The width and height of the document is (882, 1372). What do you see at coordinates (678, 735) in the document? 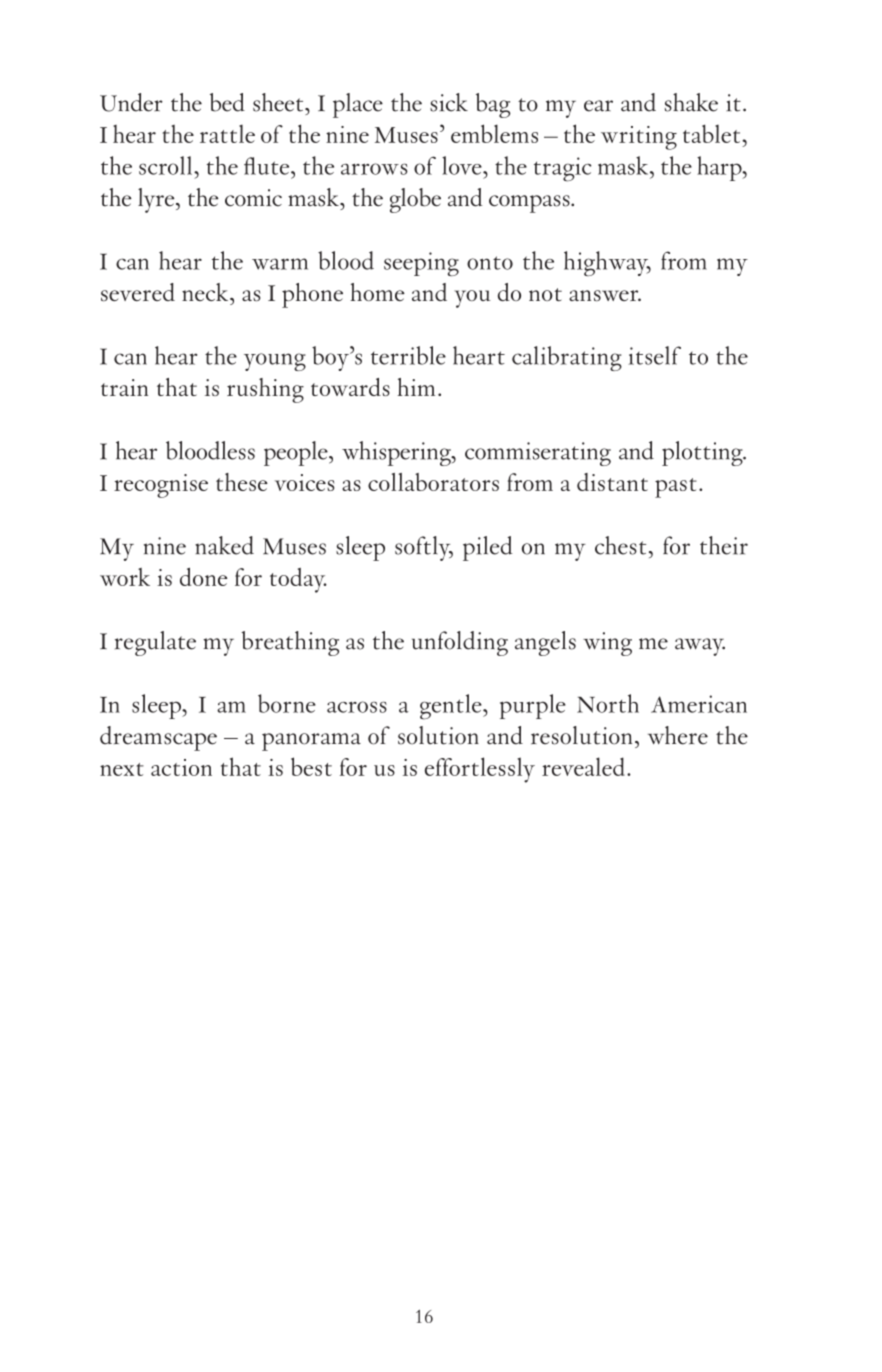
I see `where` at bounding box center [678, 735].
